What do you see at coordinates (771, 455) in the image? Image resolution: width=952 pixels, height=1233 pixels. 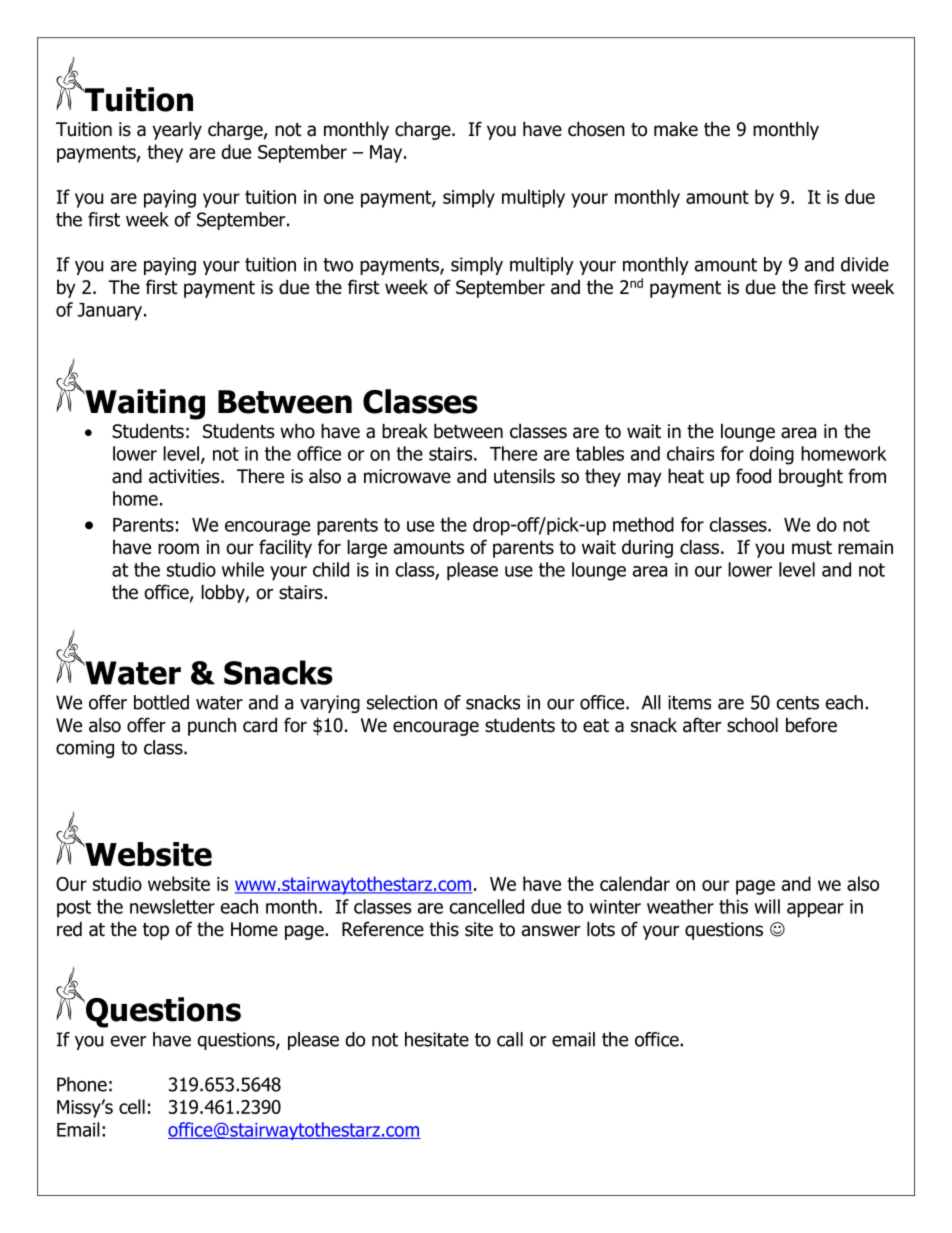 I see `doing` at bounding box center [771, 455].
